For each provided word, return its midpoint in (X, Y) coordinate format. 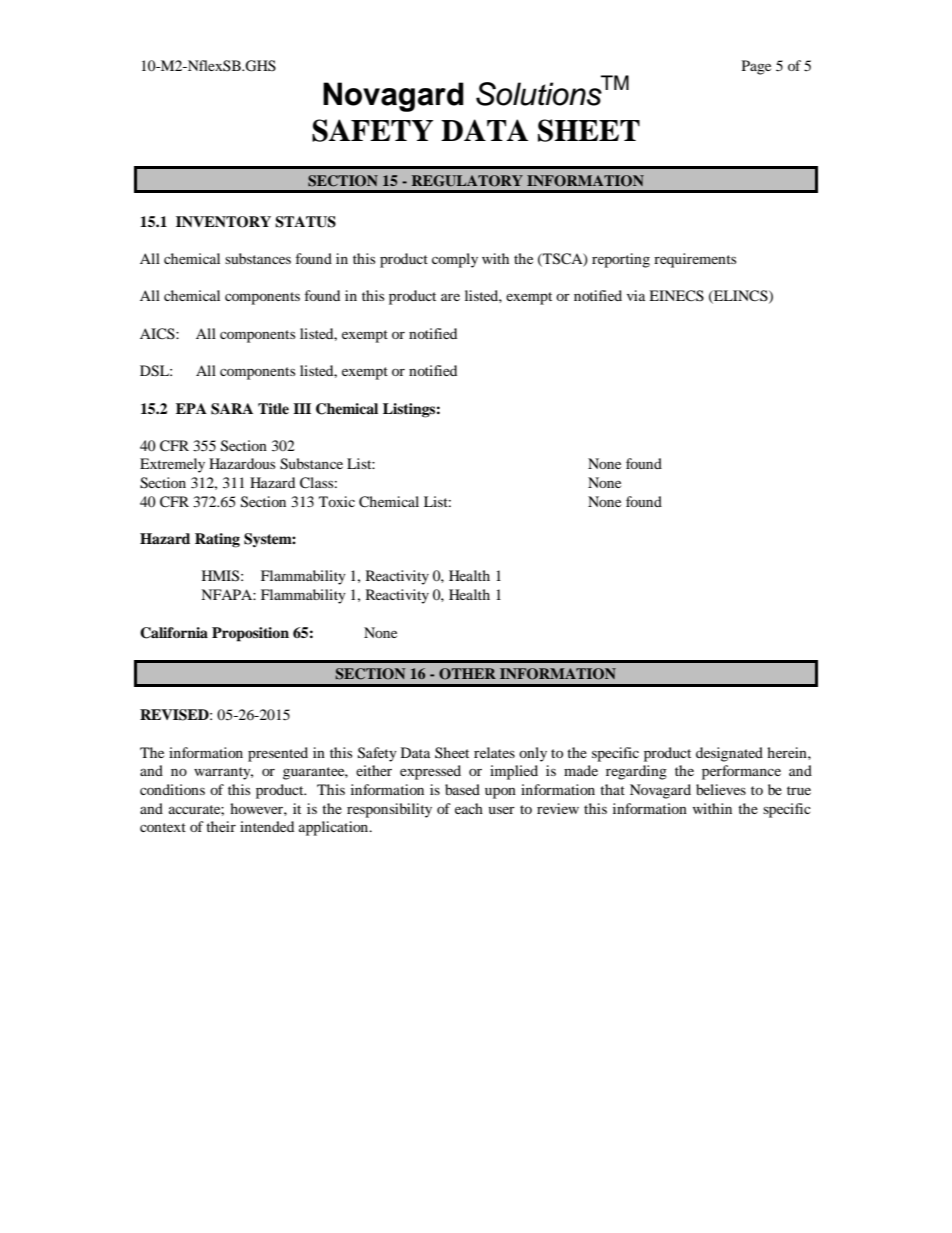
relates (494, 752)
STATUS (305, 222)
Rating (217, 540)
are (450, 297)
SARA (232, 409)
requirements (695, 260)
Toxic (337, 501)
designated (729, 754)
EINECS (676, 296)
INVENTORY (223, 222)
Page (756, 67)
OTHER (467, 674)
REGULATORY (467, 181)
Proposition (250, 634)
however (257, 808)
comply (455, 260)
